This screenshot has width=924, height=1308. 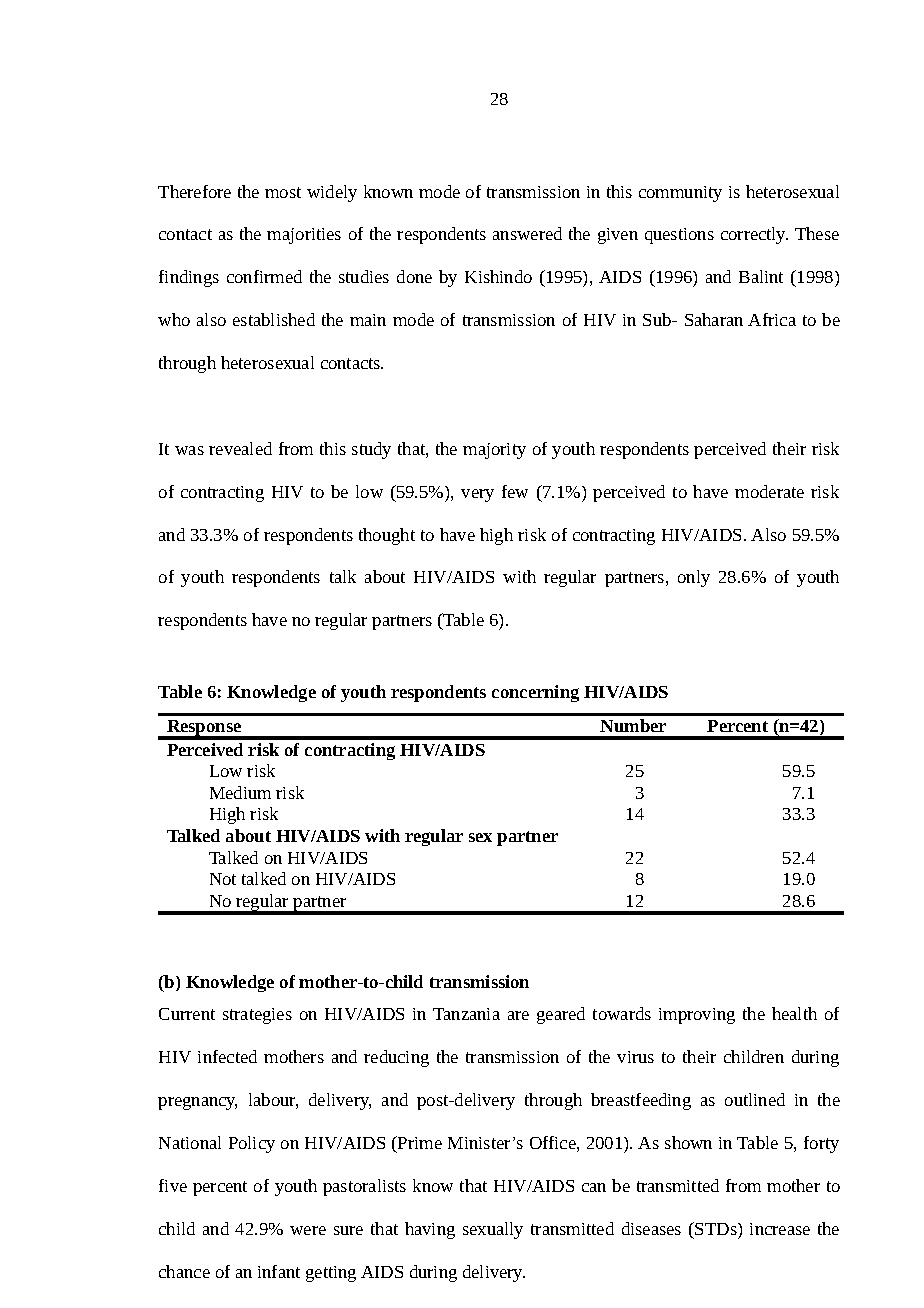 I want to click on few, so click(x=515, y=491).
